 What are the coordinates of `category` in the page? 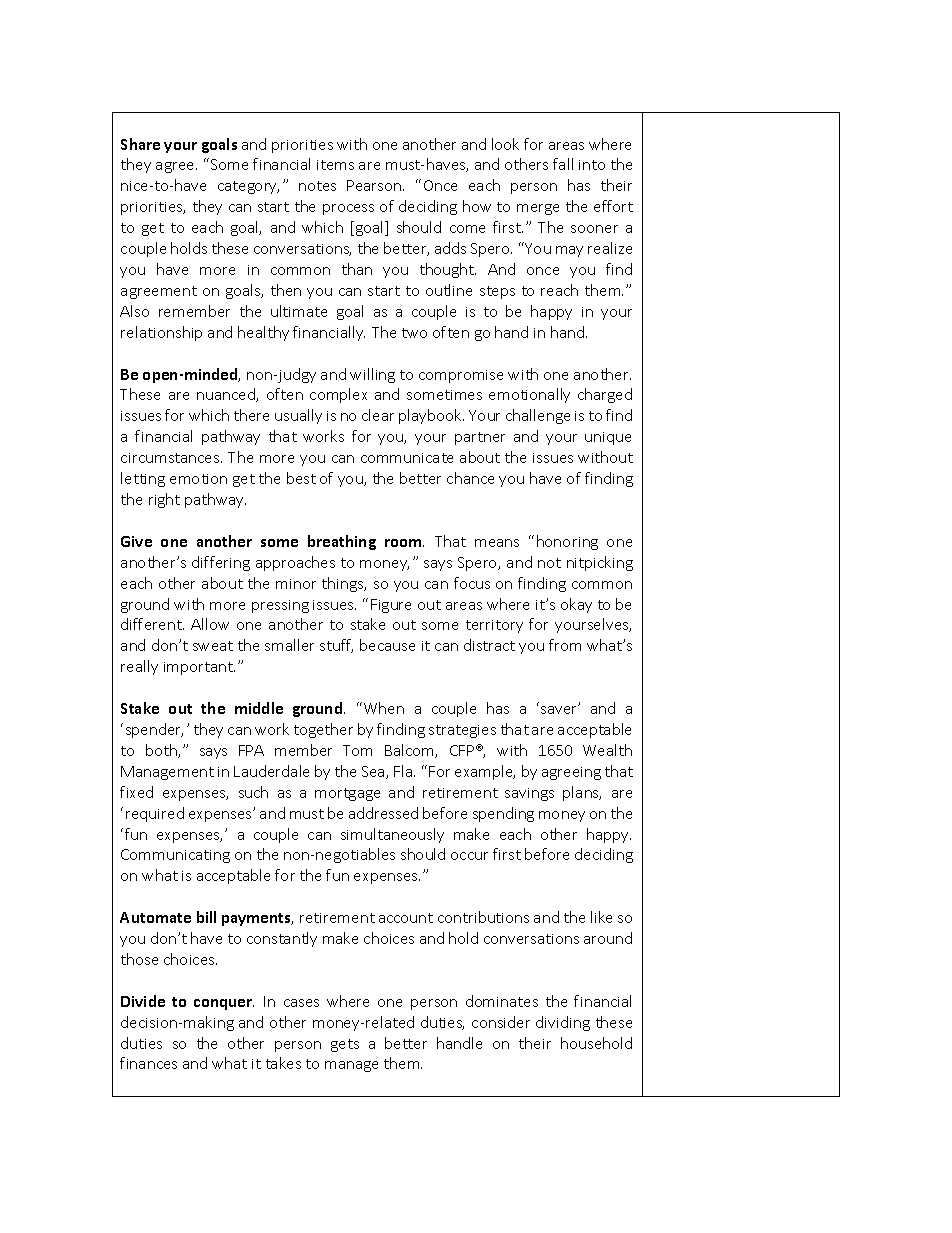 It's located at (248, 187).
